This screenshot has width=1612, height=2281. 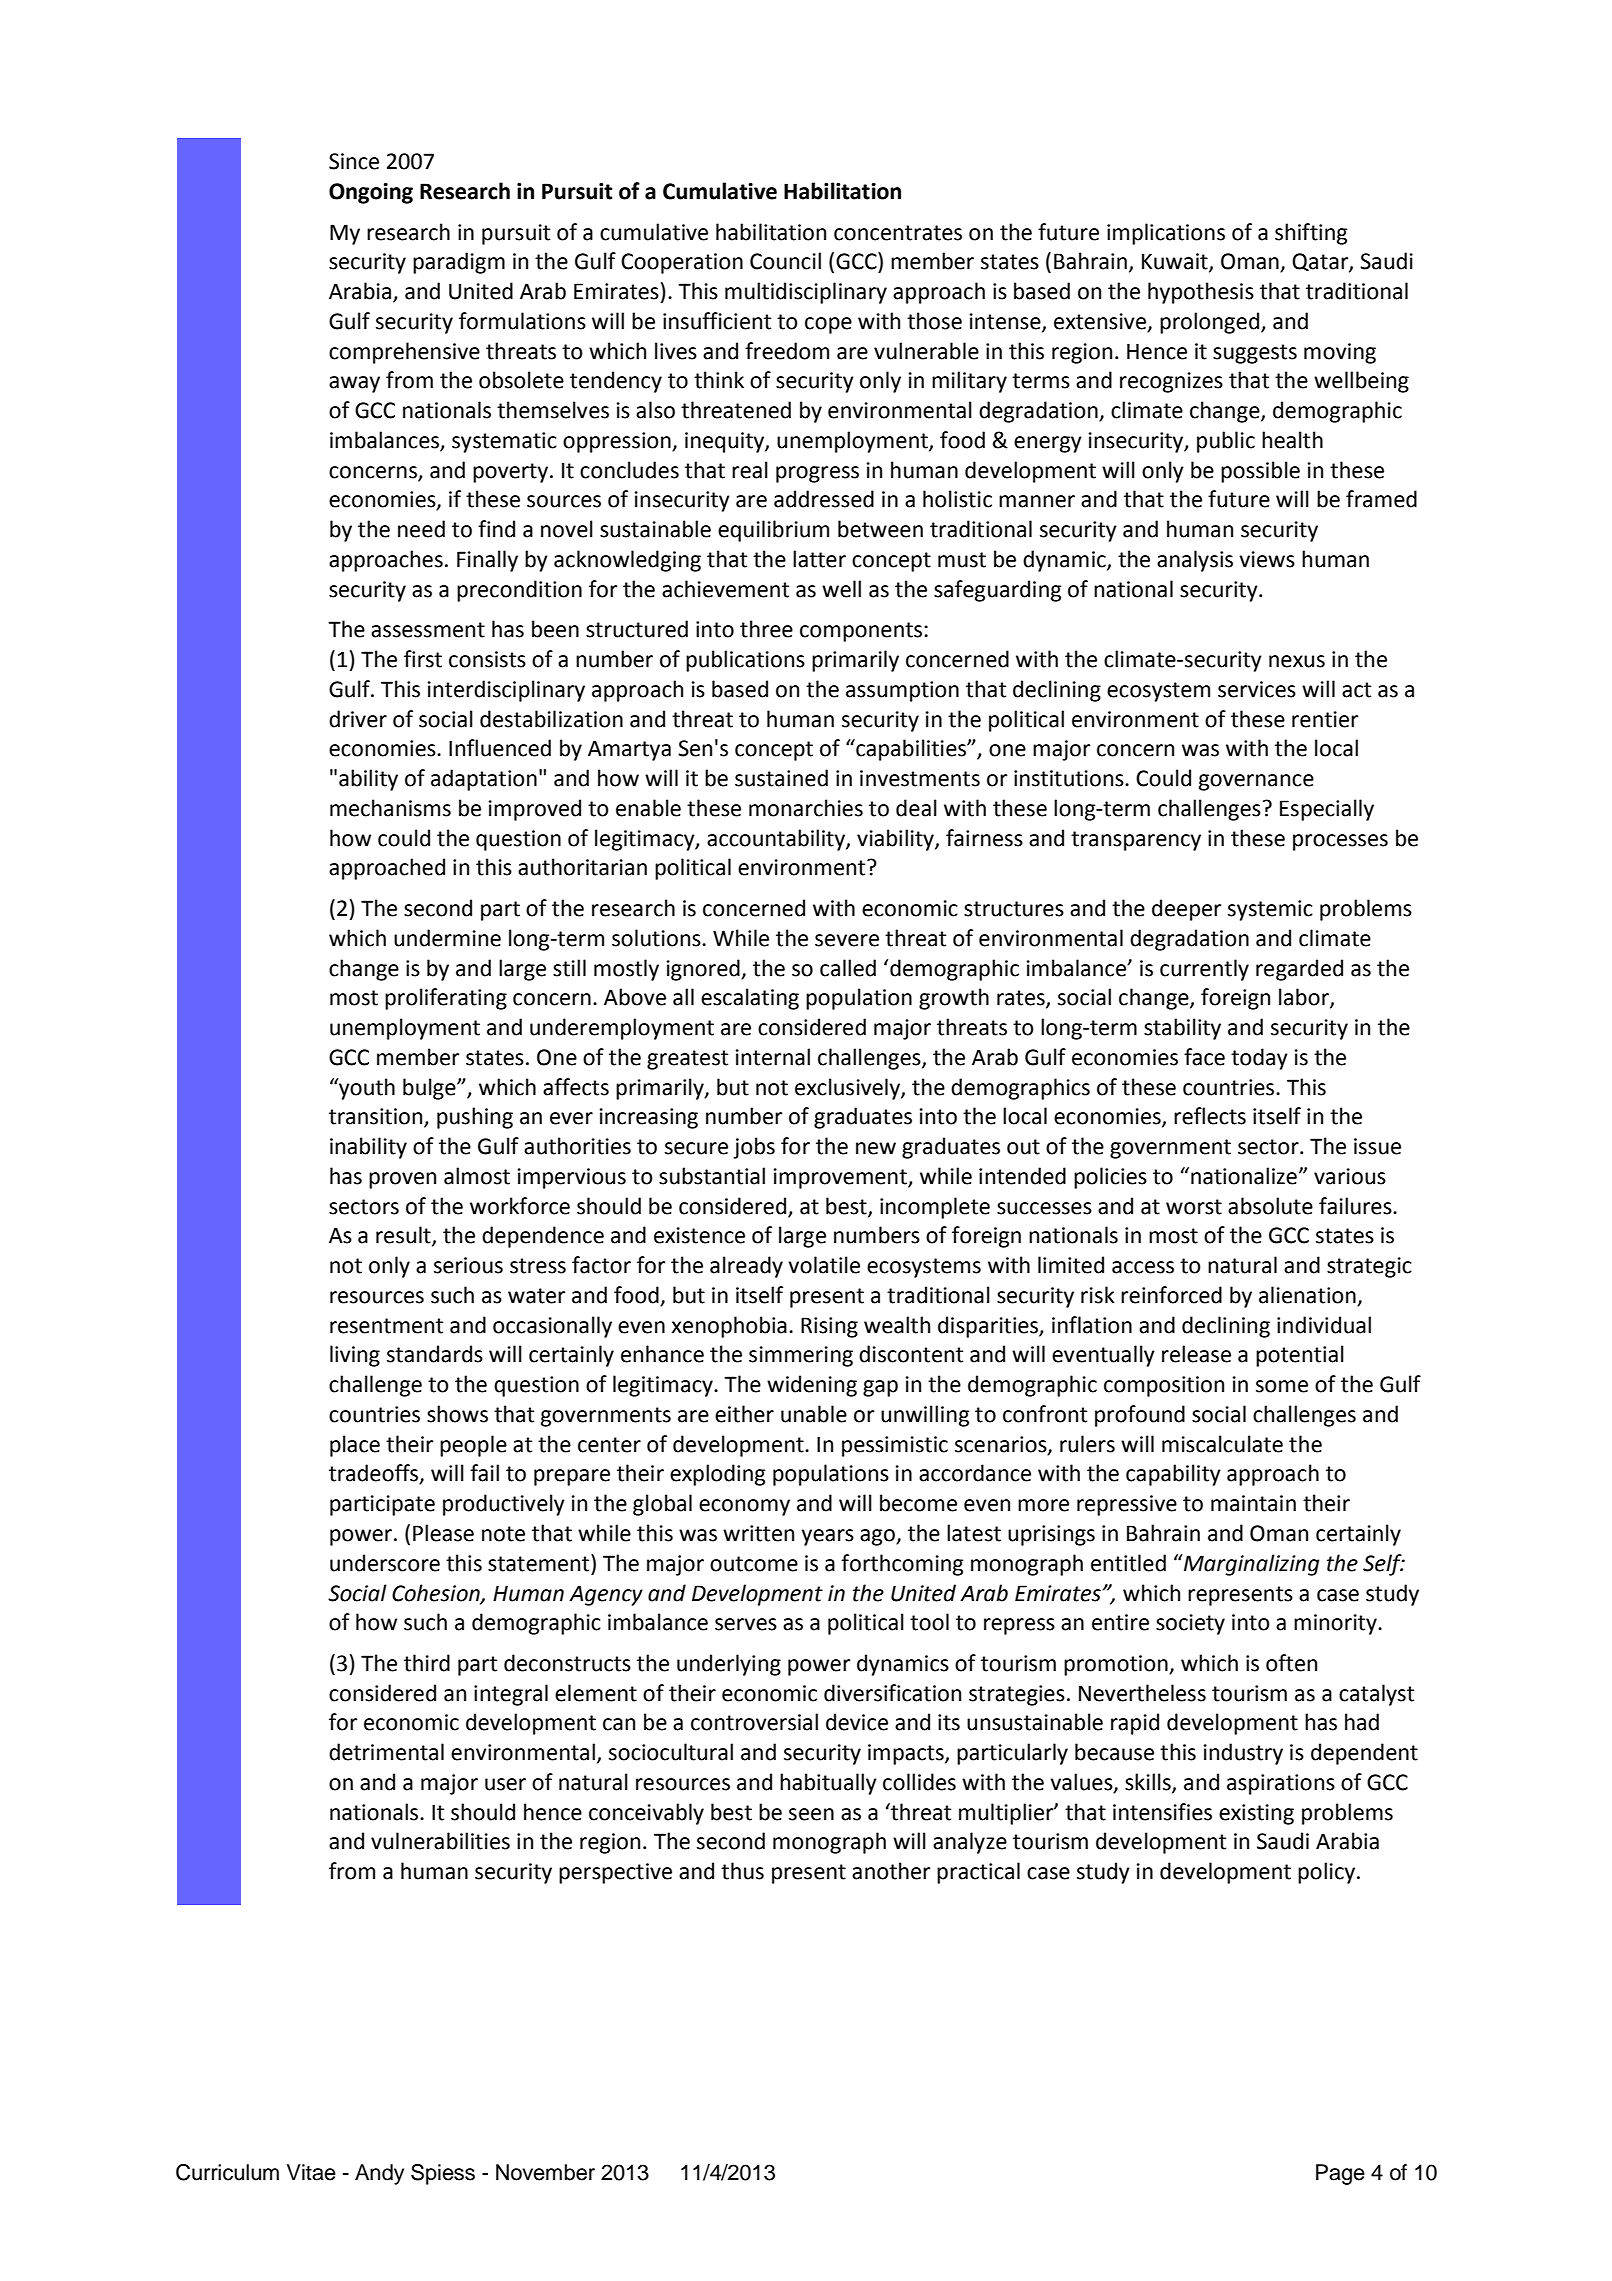 I want to click on systemic, so click(x=1270, y=910).
